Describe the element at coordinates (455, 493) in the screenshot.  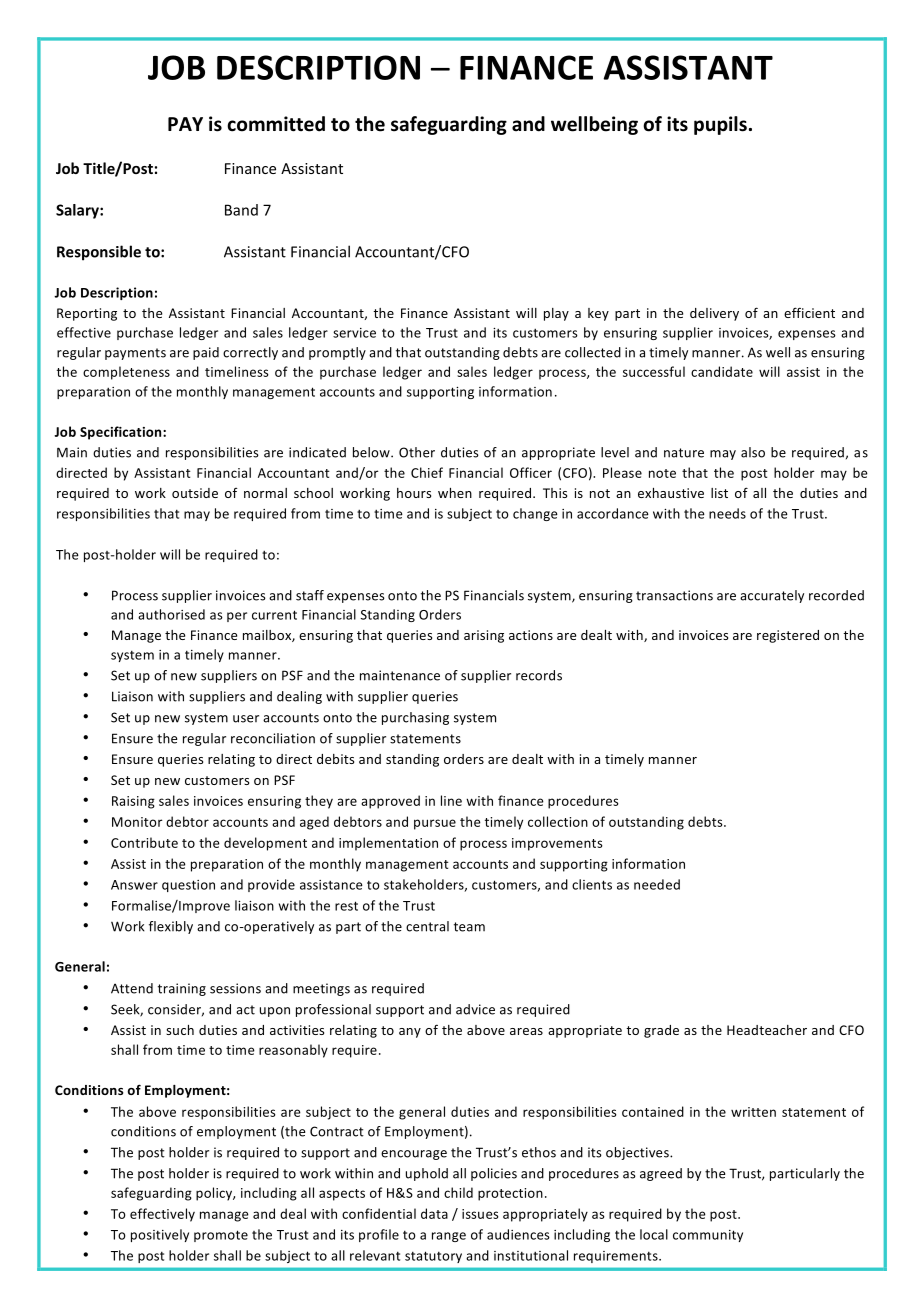
I see `when` at that location.
